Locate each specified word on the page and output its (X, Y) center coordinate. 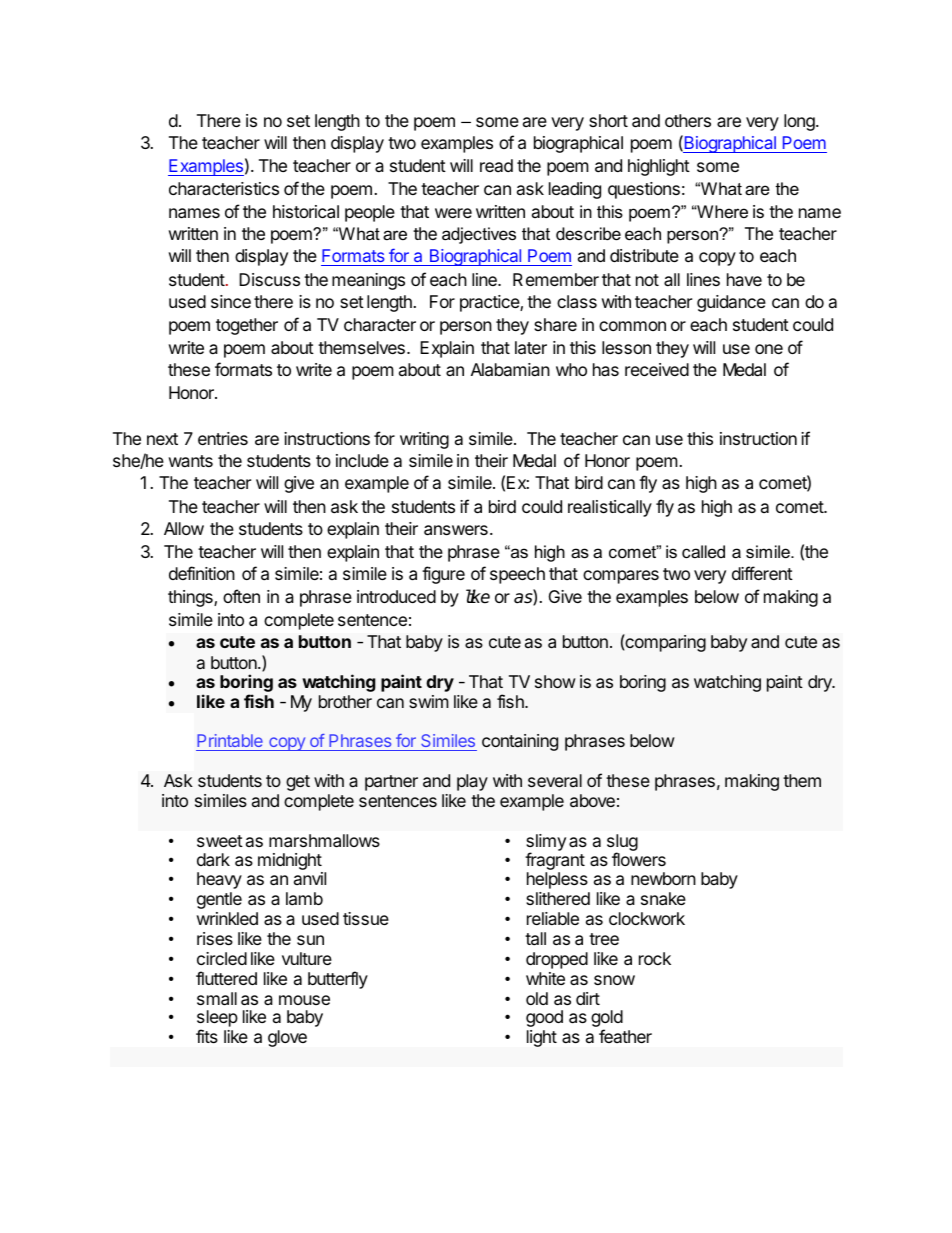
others (688, 120)
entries (223, 438)
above (592, 800)
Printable (230, 742)
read (496, 165)
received (657, 369)
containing (520, 742)
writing (424, 440)
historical (306, 212)
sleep (217, 1020)
